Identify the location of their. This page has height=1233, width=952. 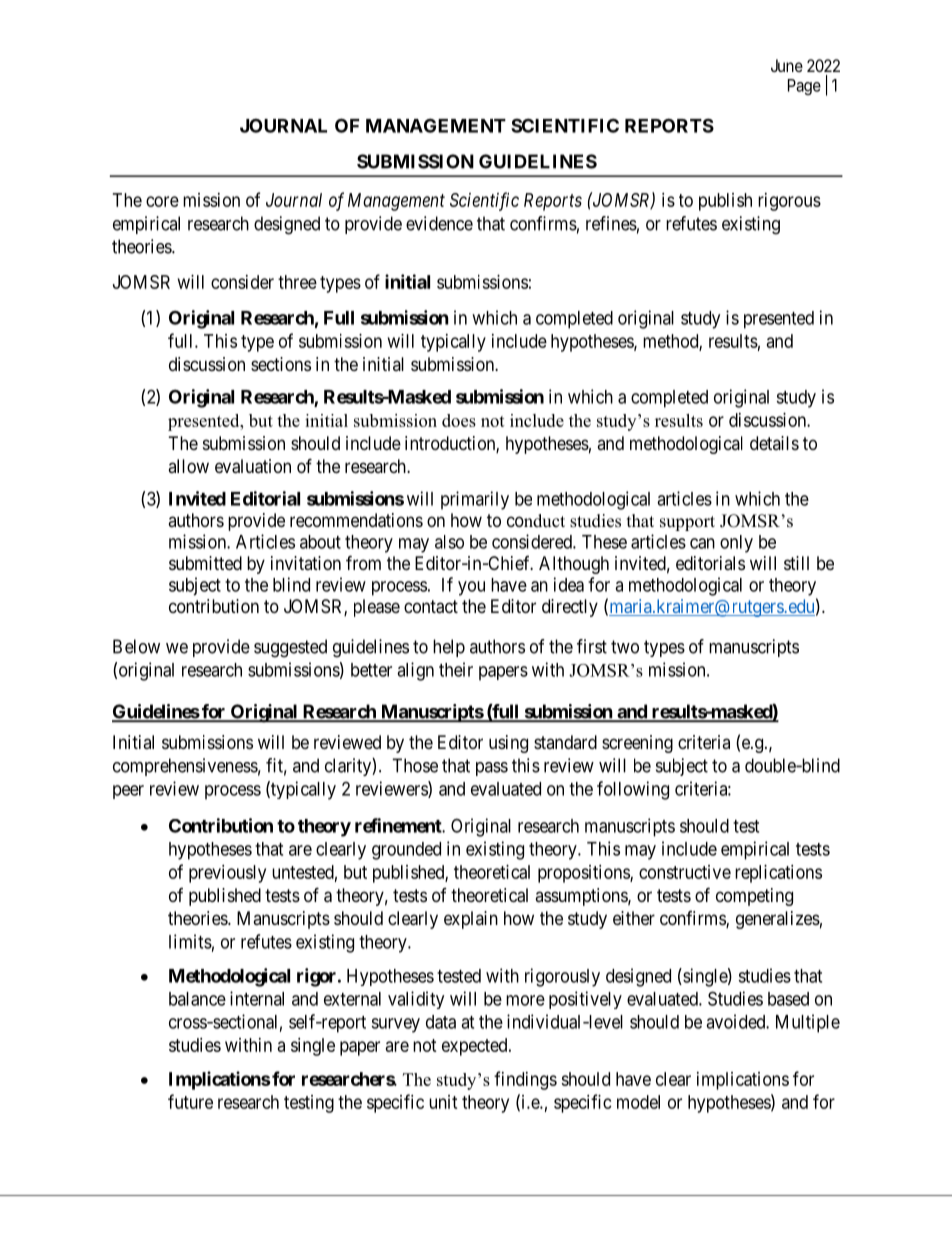
(456, 669).
